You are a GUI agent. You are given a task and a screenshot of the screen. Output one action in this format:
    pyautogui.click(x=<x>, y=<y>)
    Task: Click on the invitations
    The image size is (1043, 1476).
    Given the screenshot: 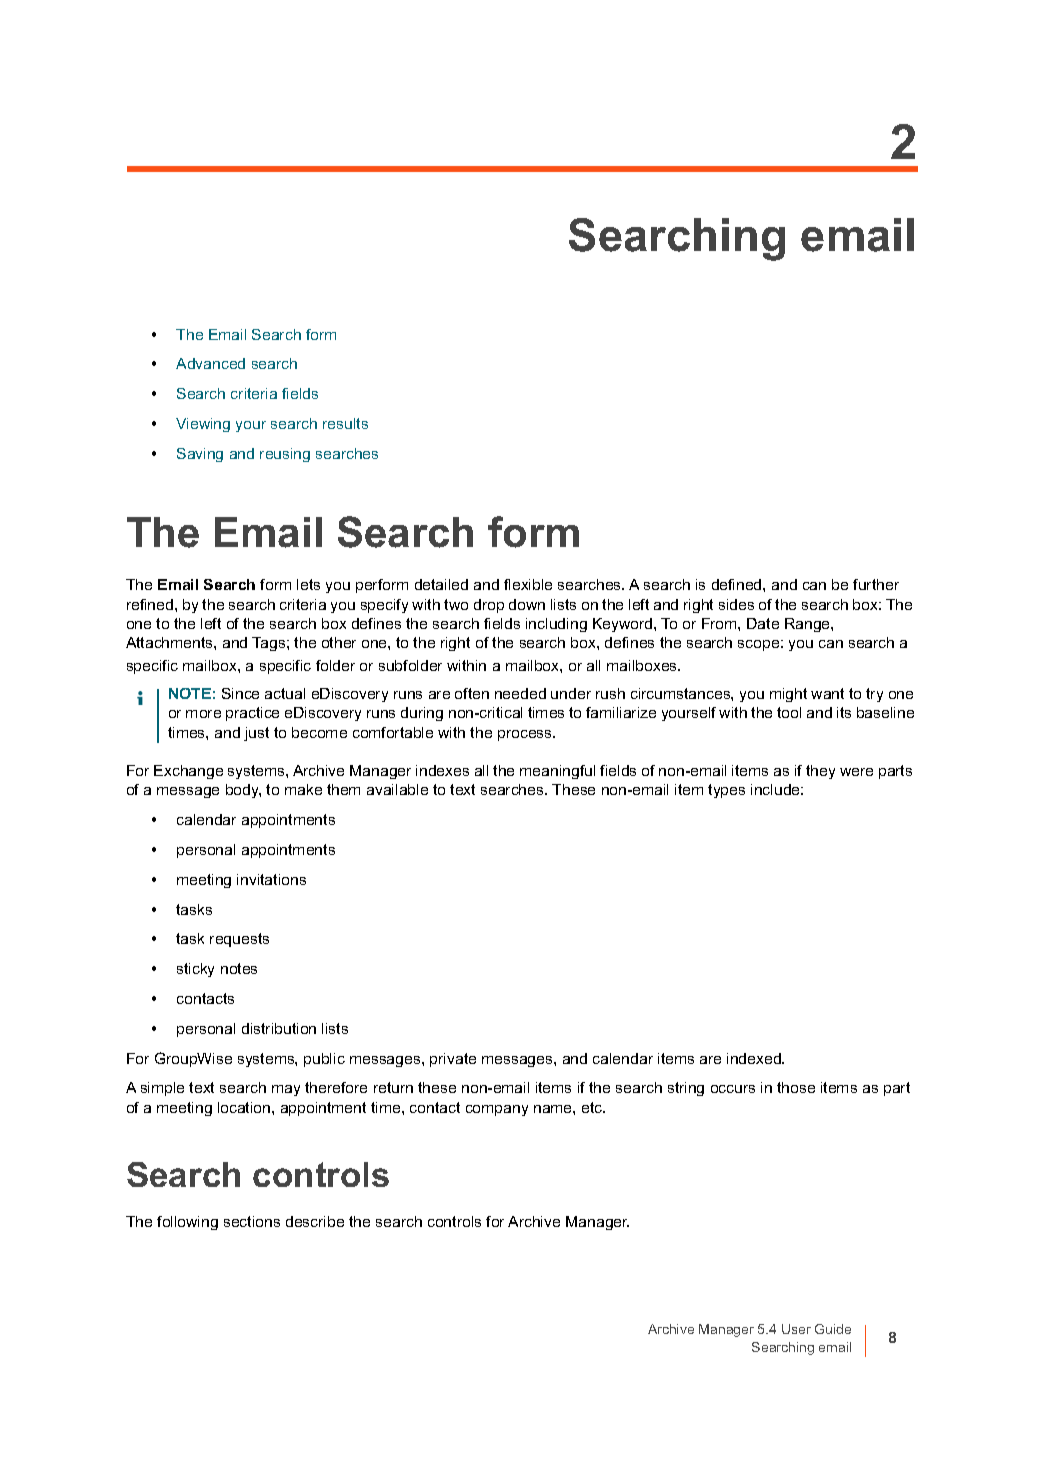 What is the action you would take?
    pyautogui.click(x=271, y=879)
